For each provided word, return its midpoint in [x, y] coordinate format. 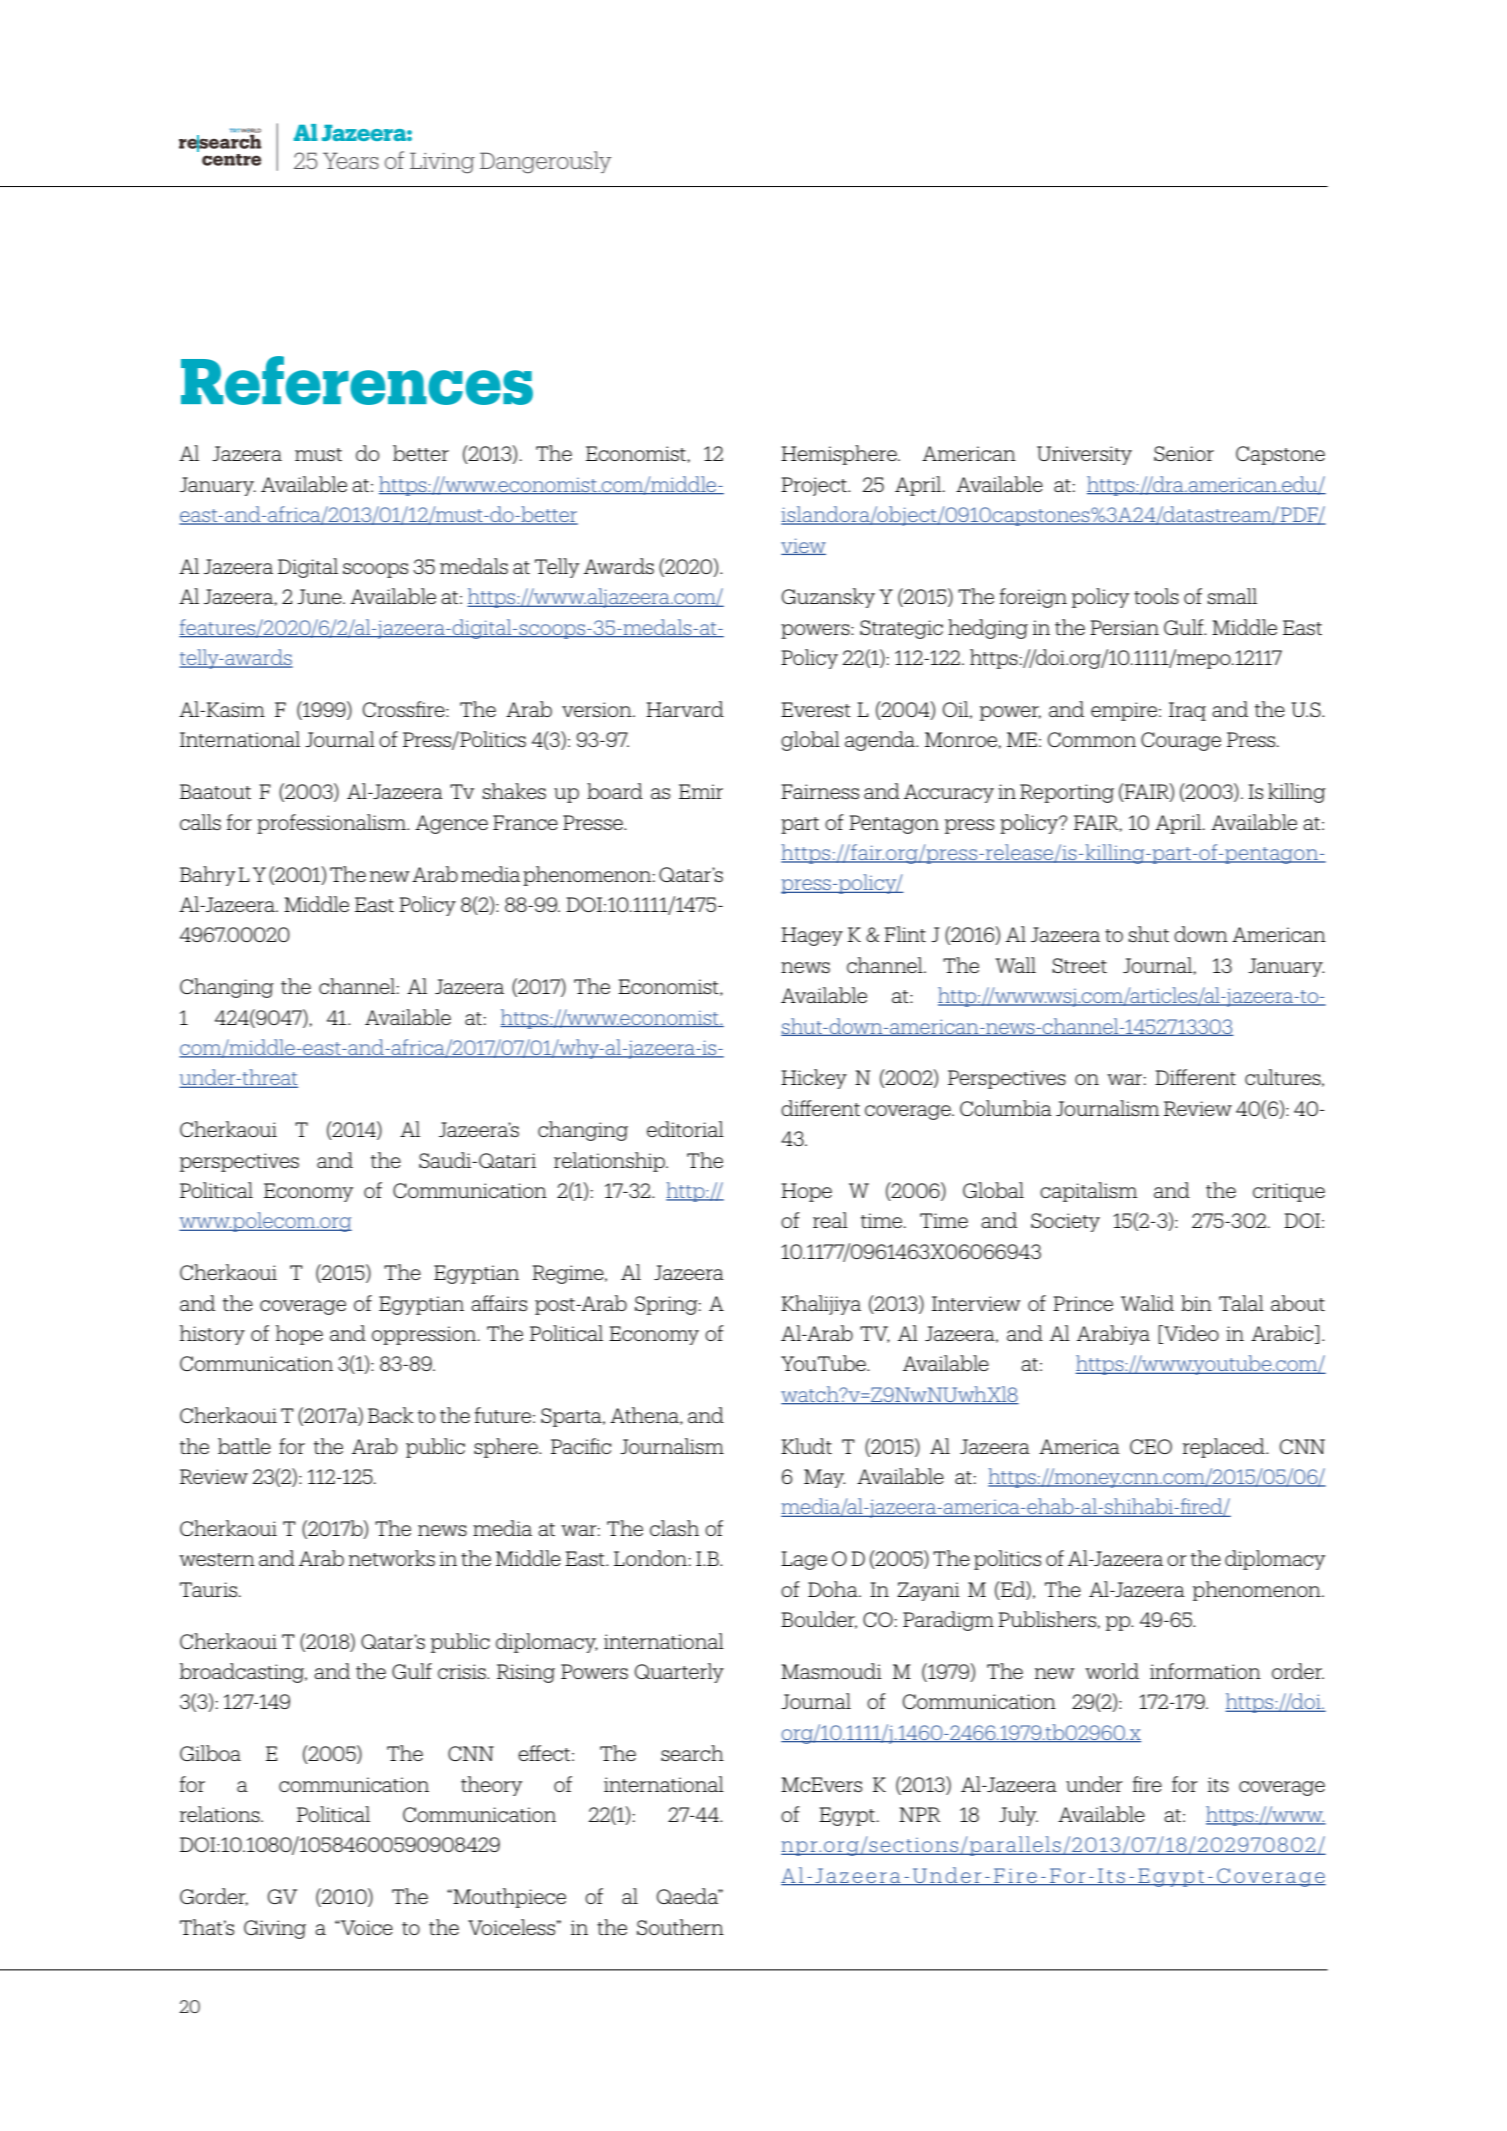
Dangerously [546, 162]
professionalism [332, 824]
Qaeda [688, 1896]
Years [351, 160]
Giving [275, 1929]
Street [1079, 965]
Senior [1184, 453]
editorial [685, 1129]
